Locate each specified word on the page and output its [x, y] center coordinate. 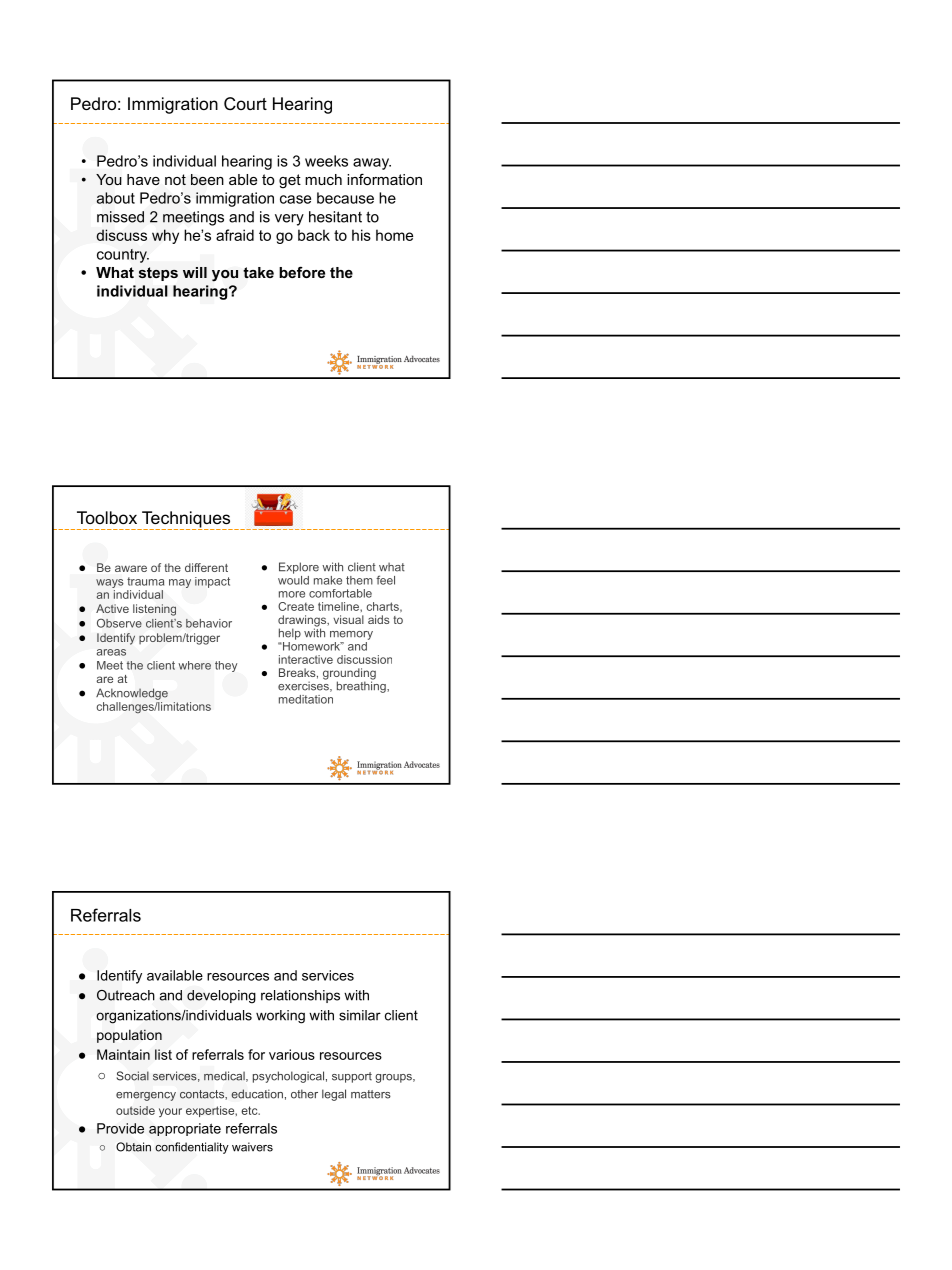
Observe [119, 623]
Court [245, 104]
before [302, 272]
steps [158, 274]
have [143, 179]
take [258, 272]
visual [348, 619]
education [257, 1094]
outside [135, 1110]
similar [360, 1015]
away [372, 164]
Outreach [126, 995]
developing [221, 997]
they [226, 666]
